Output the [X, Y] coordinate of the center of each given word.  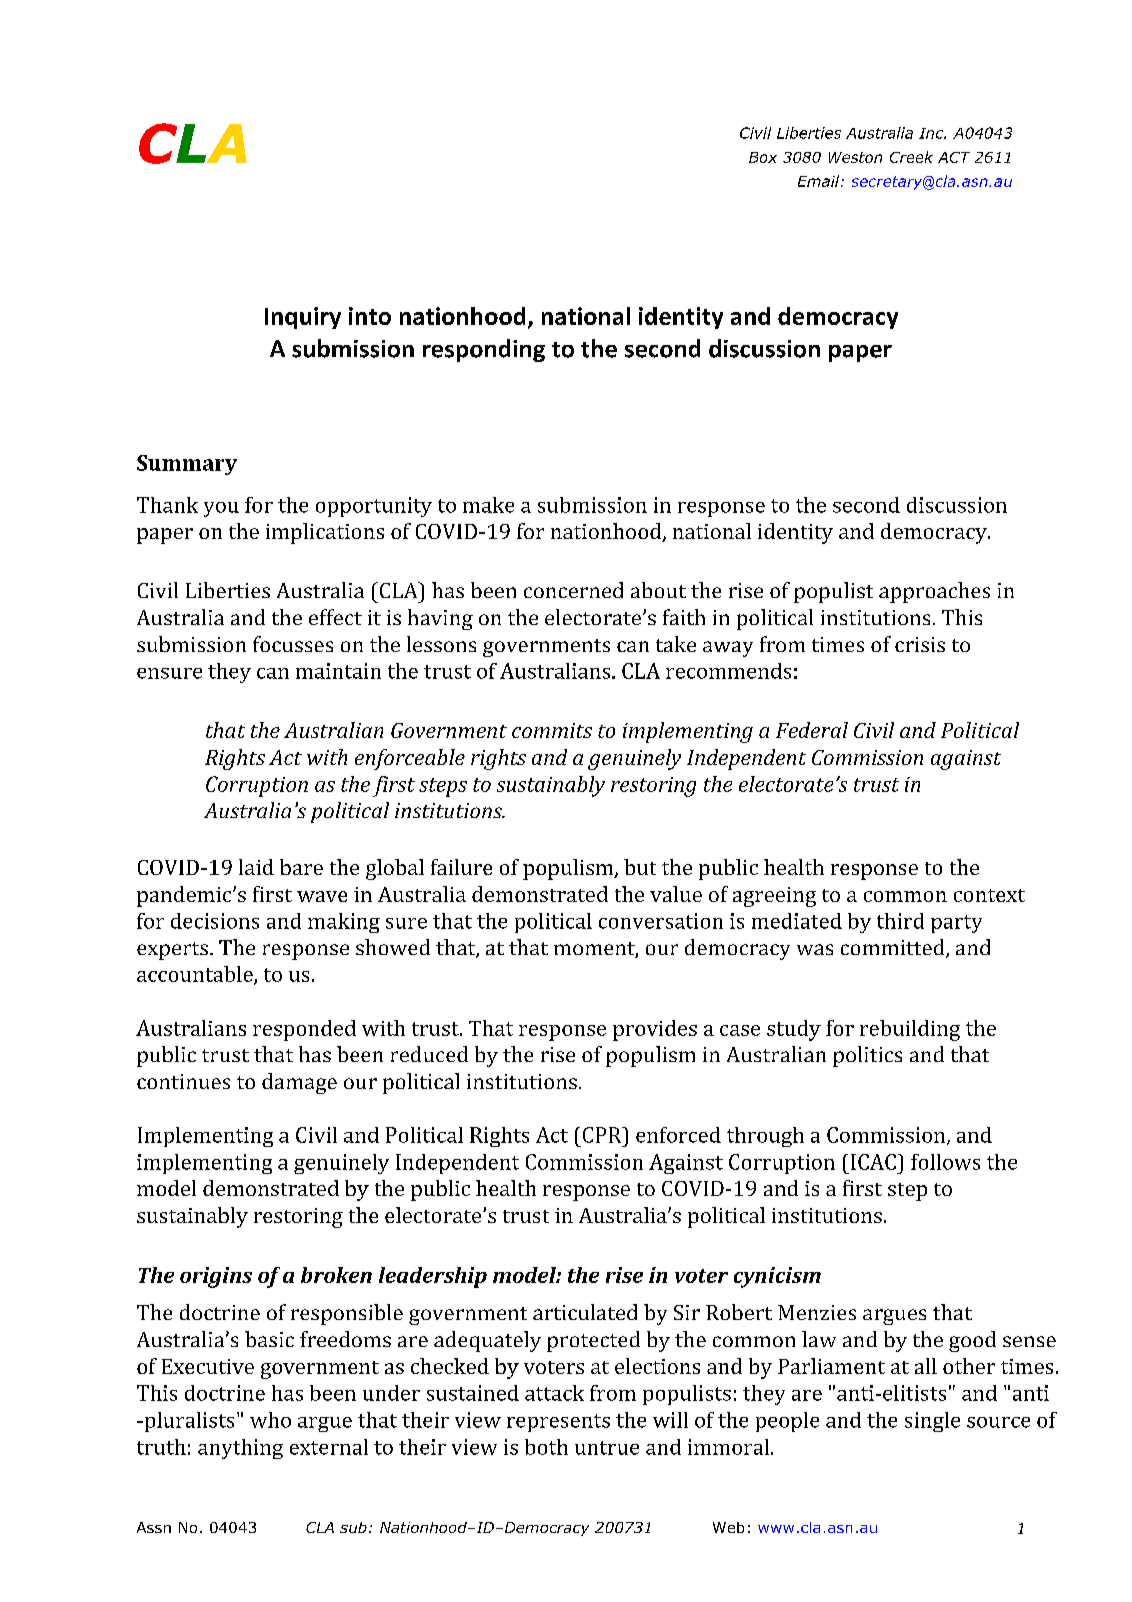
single [932, 1422]
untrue [607, 1448]
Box [763, 157]
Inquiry [303, 318]
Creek [911, 157]
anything [240, 1449]
